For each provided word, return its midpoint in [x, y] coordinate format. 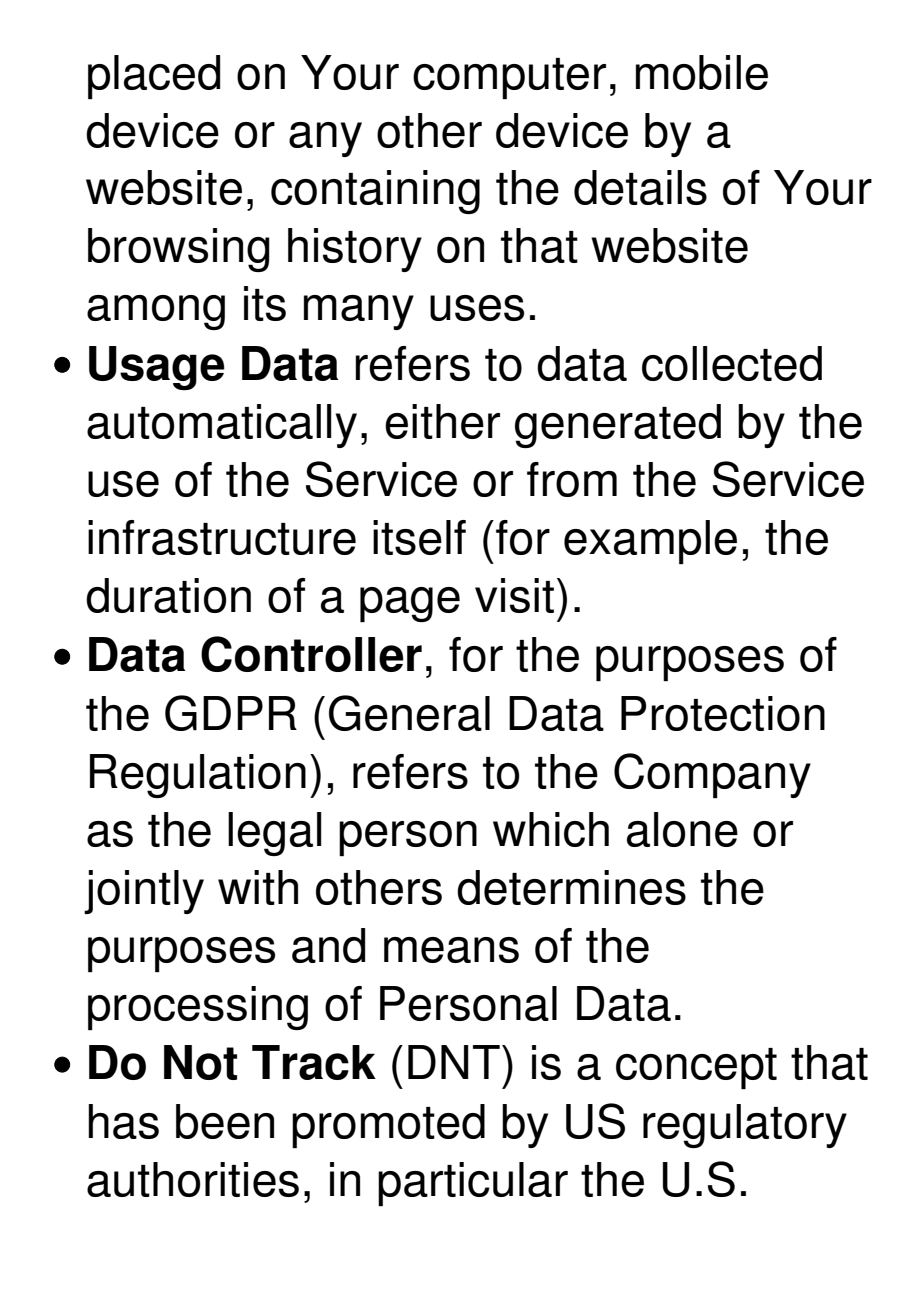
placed [154, 77]
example [650, 542]
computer [509, 78]
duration [168, 595]
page [410, 604]
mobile [702, 72]
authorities [193, 1179]
